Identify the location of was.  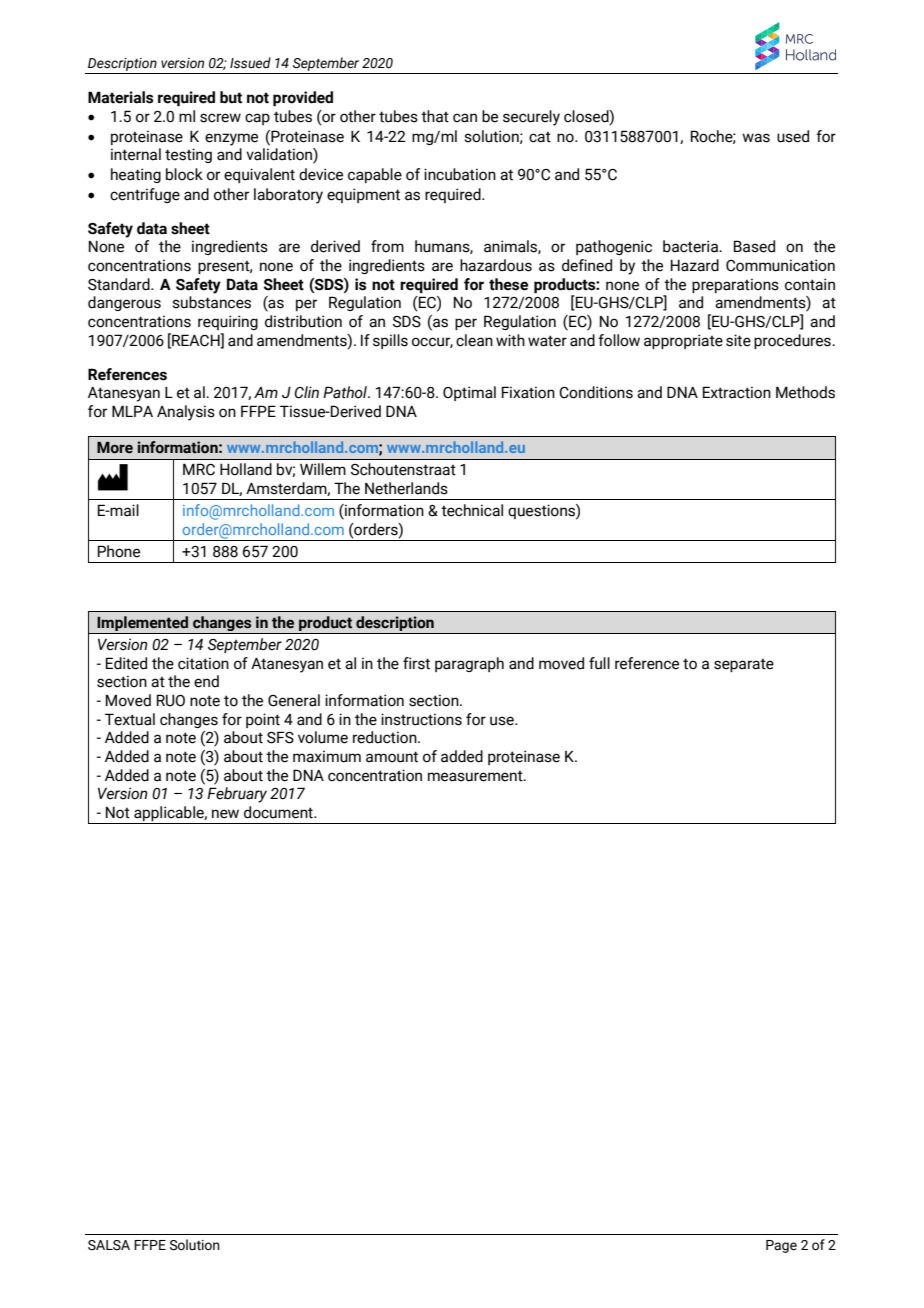
(756, 138).
